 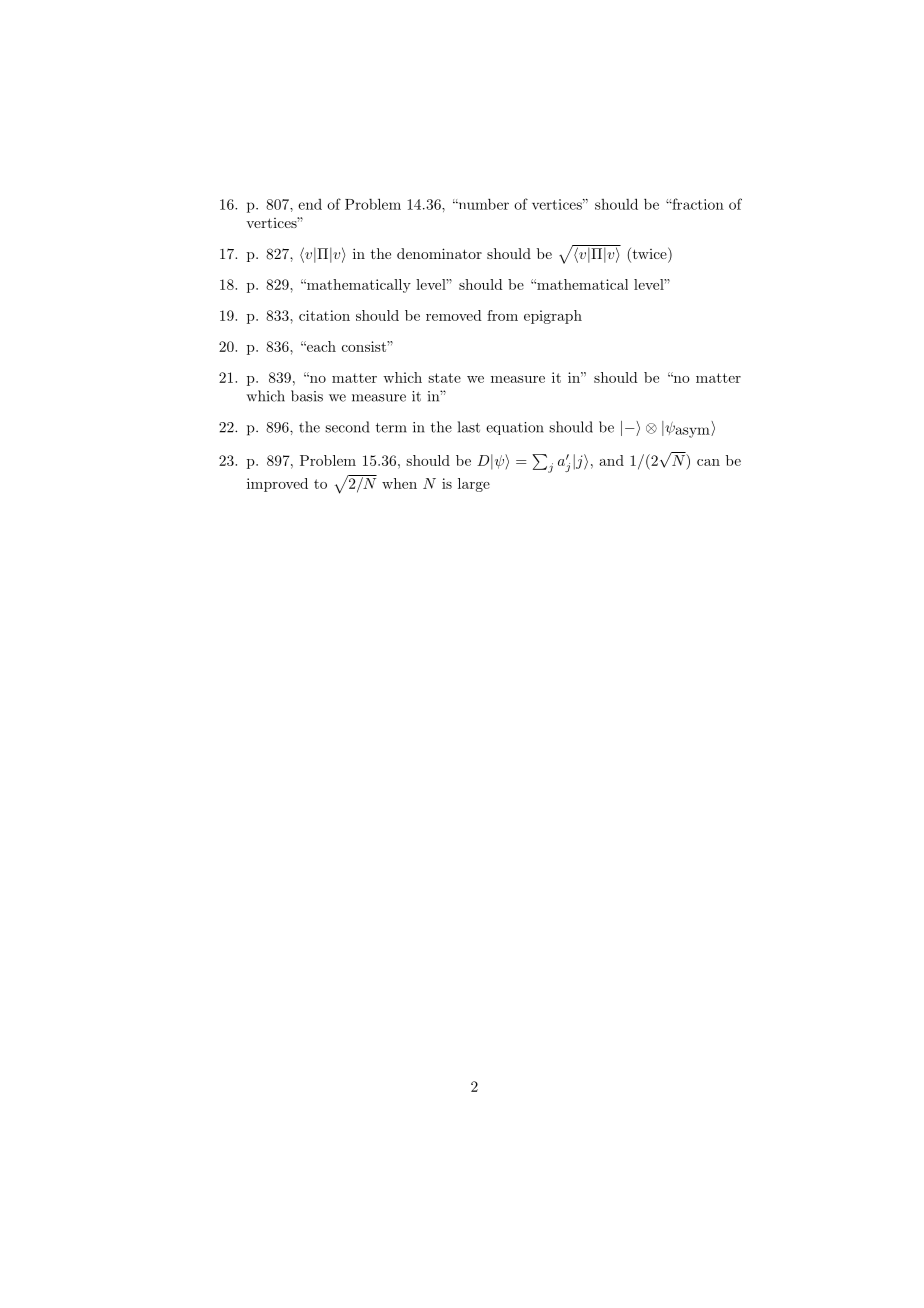 I want to click on citation, so click(x=324, y=315).
